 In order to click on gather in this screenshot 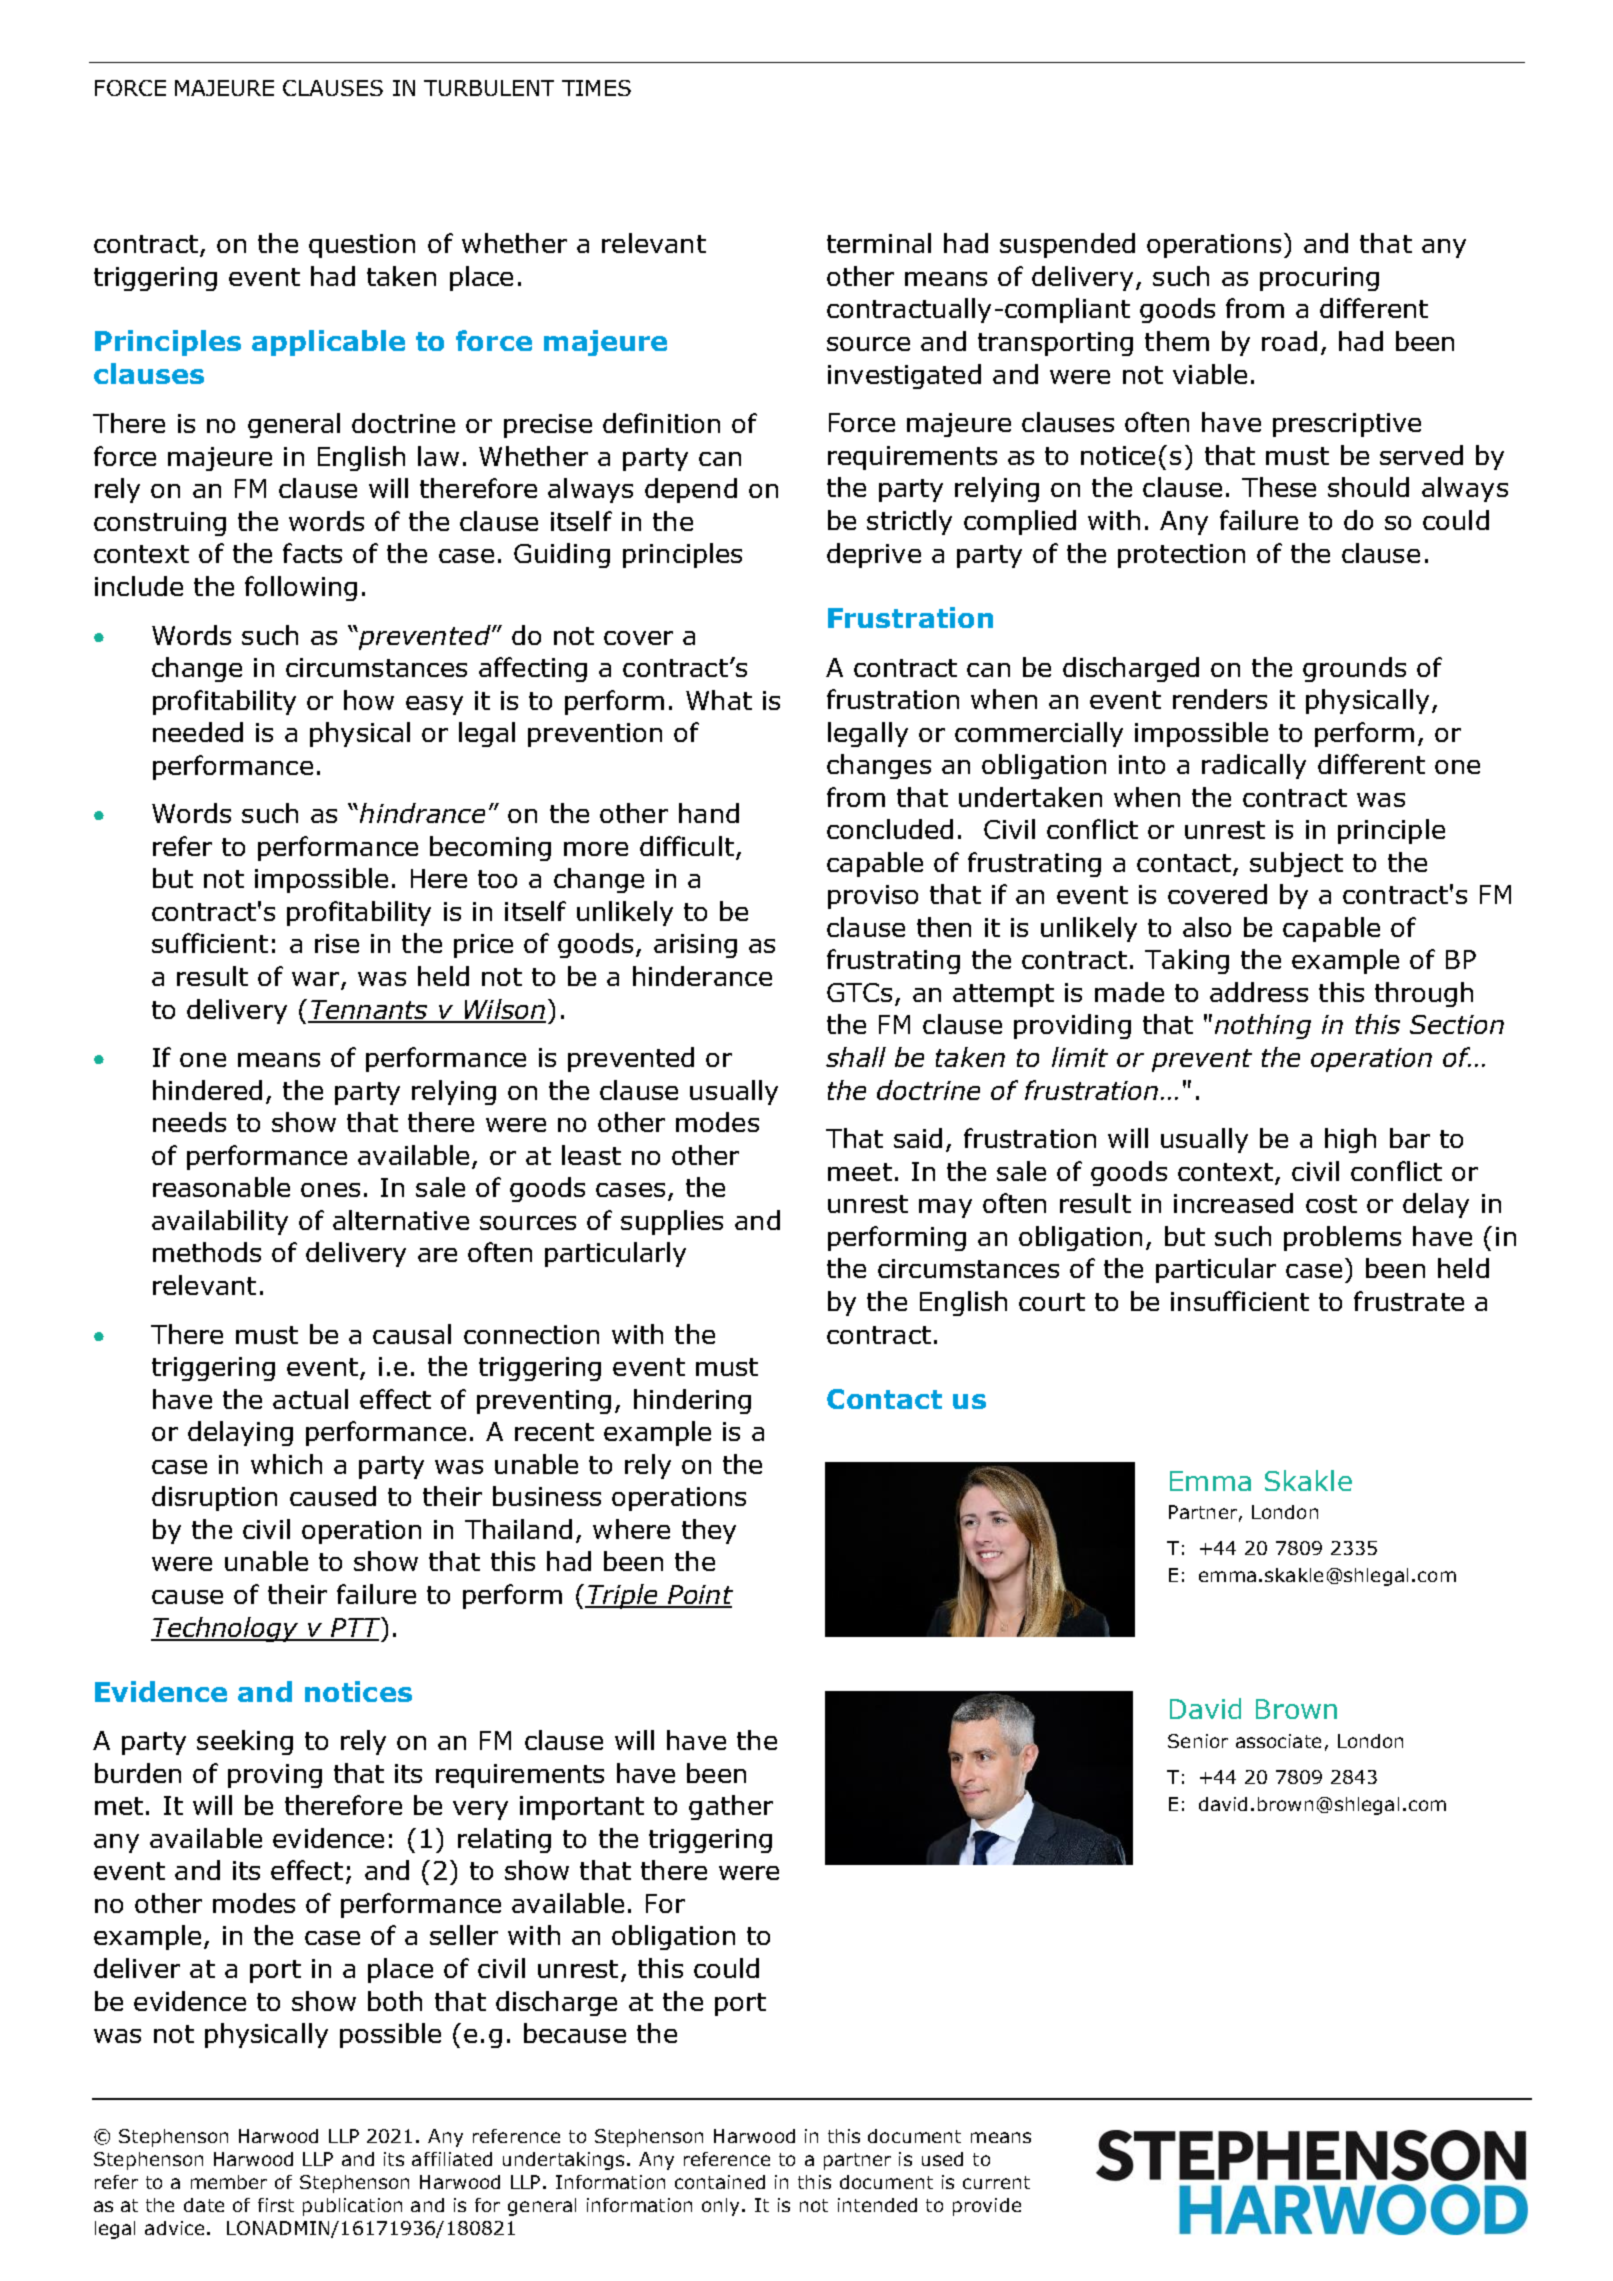, I will do `click(731, 1807)`.
